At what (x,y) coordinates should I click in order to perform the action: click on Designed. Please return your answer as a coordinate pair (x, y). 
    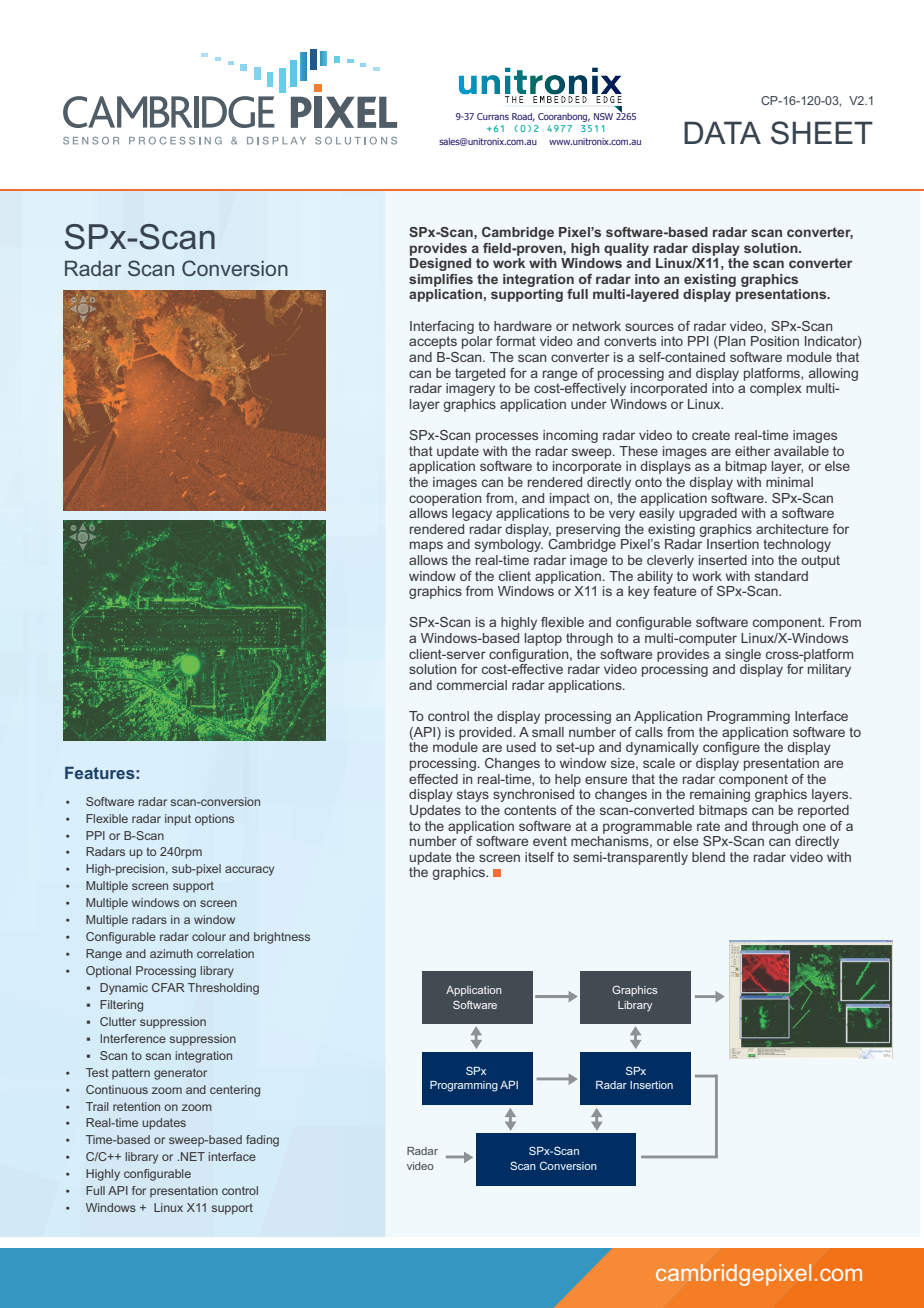
    Looking at the image, I should click on (440, 264).
